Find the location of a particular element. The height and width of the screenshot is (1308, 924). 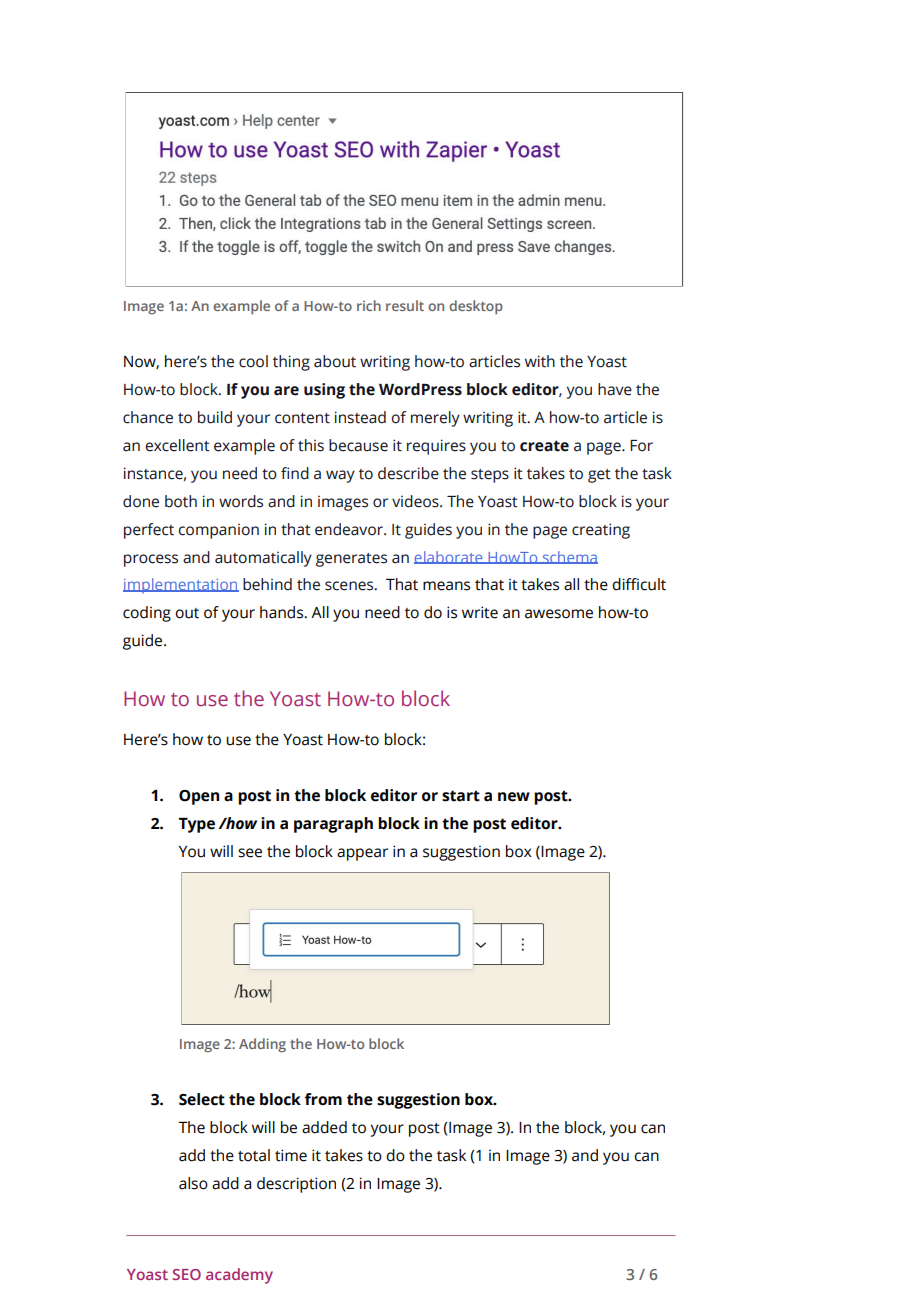

with is located at coordinates (540, 361).
